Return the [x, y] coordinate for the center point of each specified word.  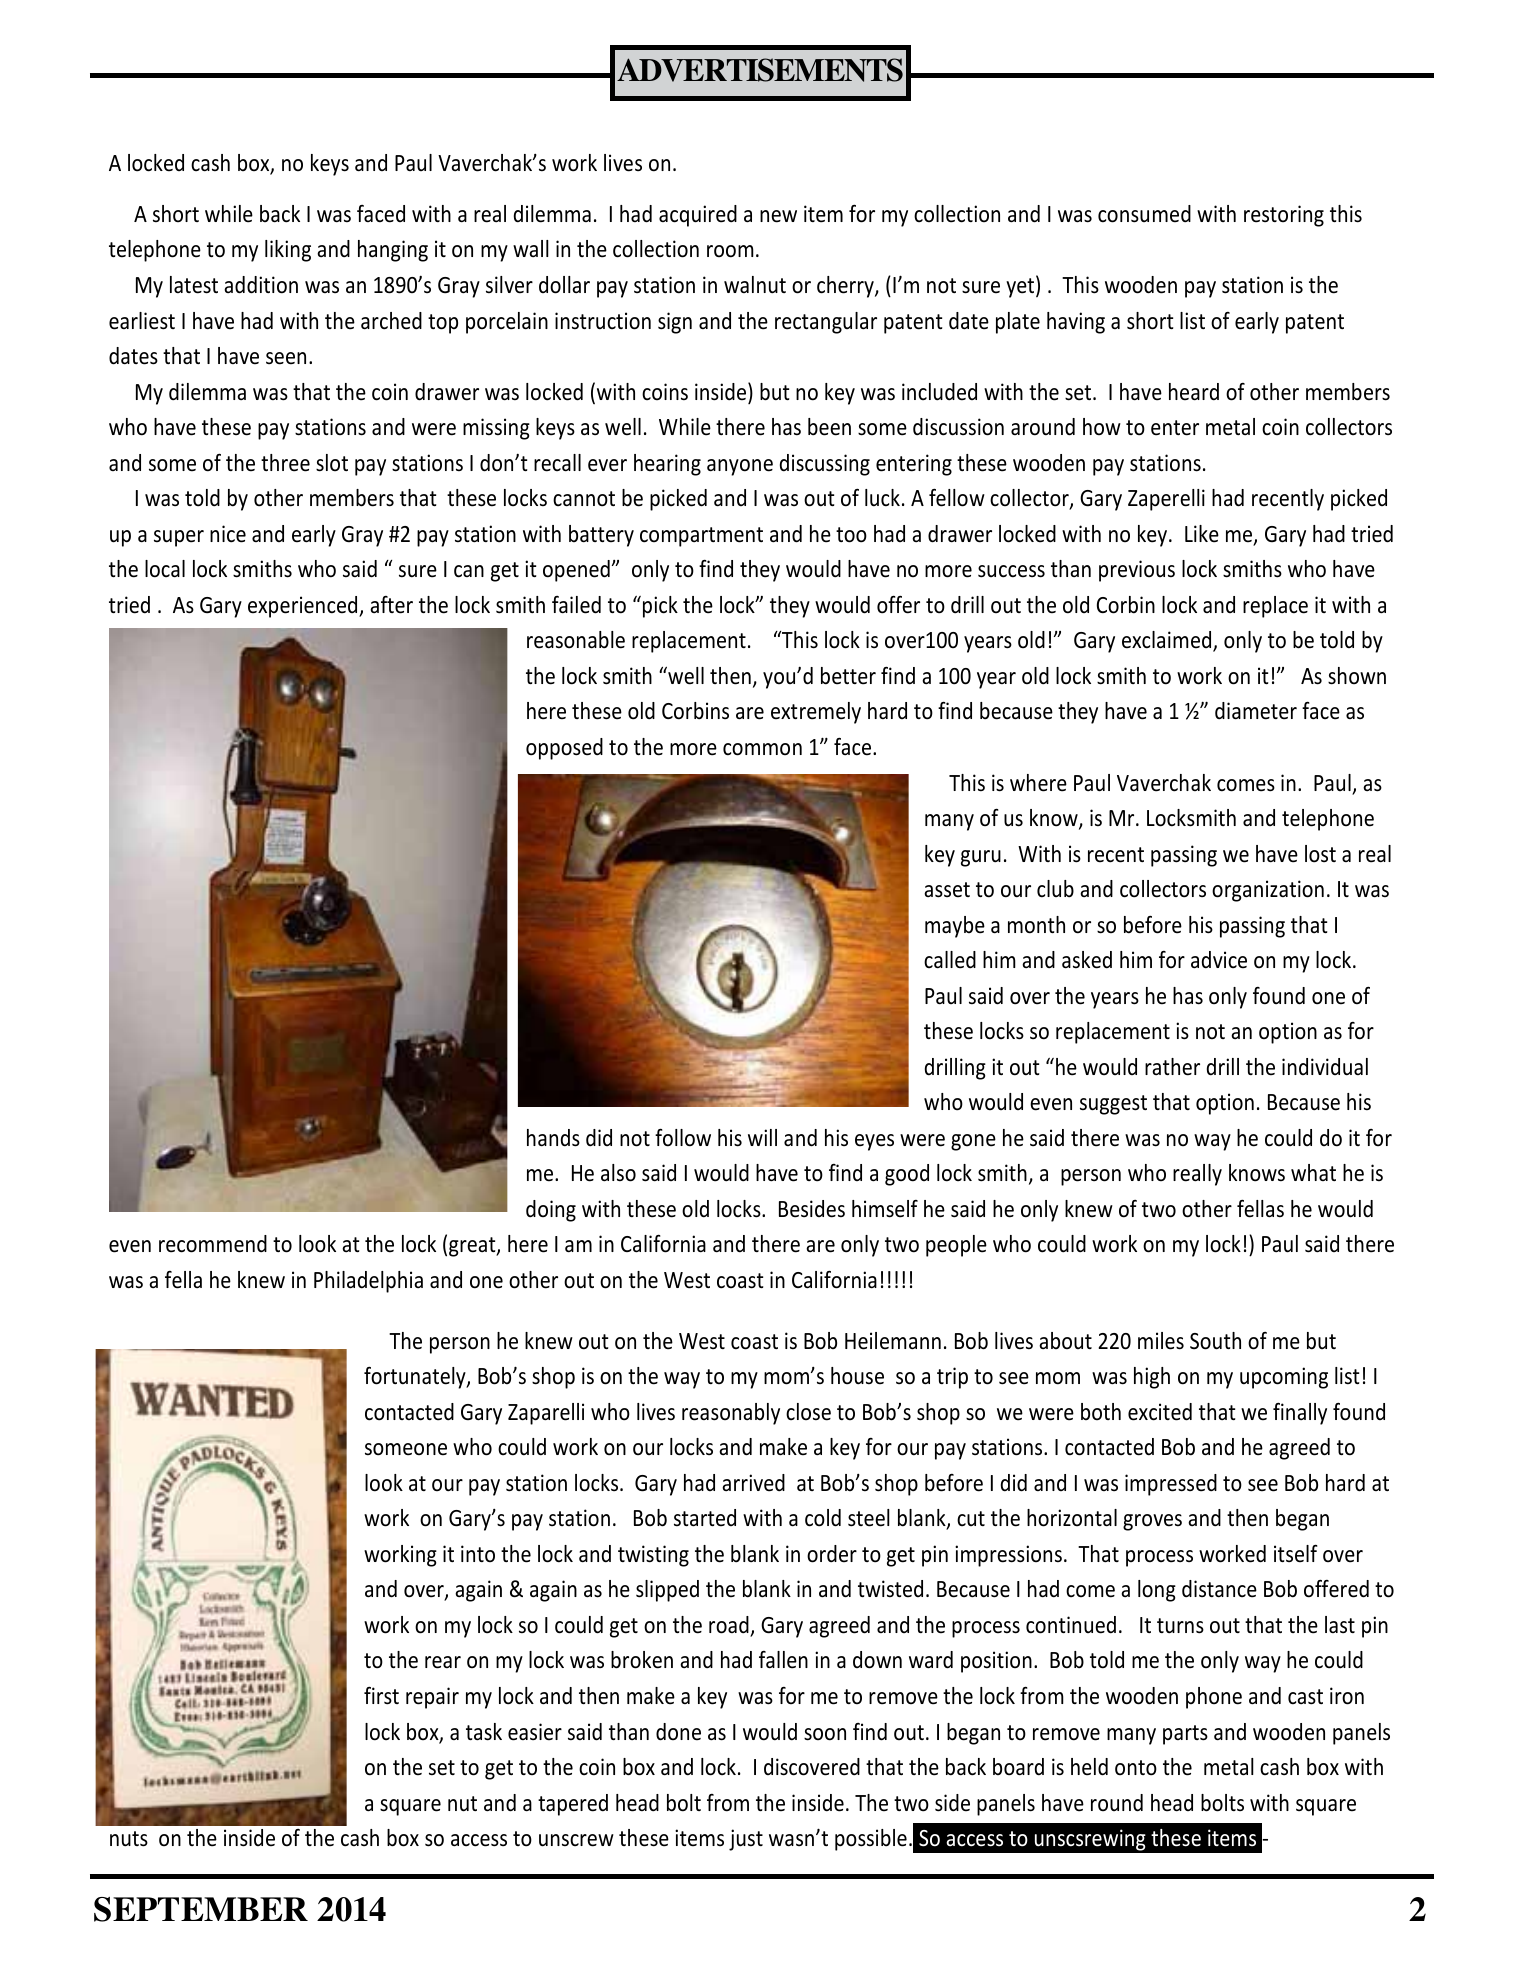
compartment [701, 537]
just [746, 1840]
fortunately [416, 1377]
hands [553, 1138]
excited [1160, 1412]
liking [288, 251]
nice [228, 534]
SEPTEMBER [201, 1909]
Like [1202, 534]
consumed [1144, 214]
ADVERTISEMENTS [760, 70]
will [762, 1137]
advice [1219, 960]
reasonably [731, 1414]
